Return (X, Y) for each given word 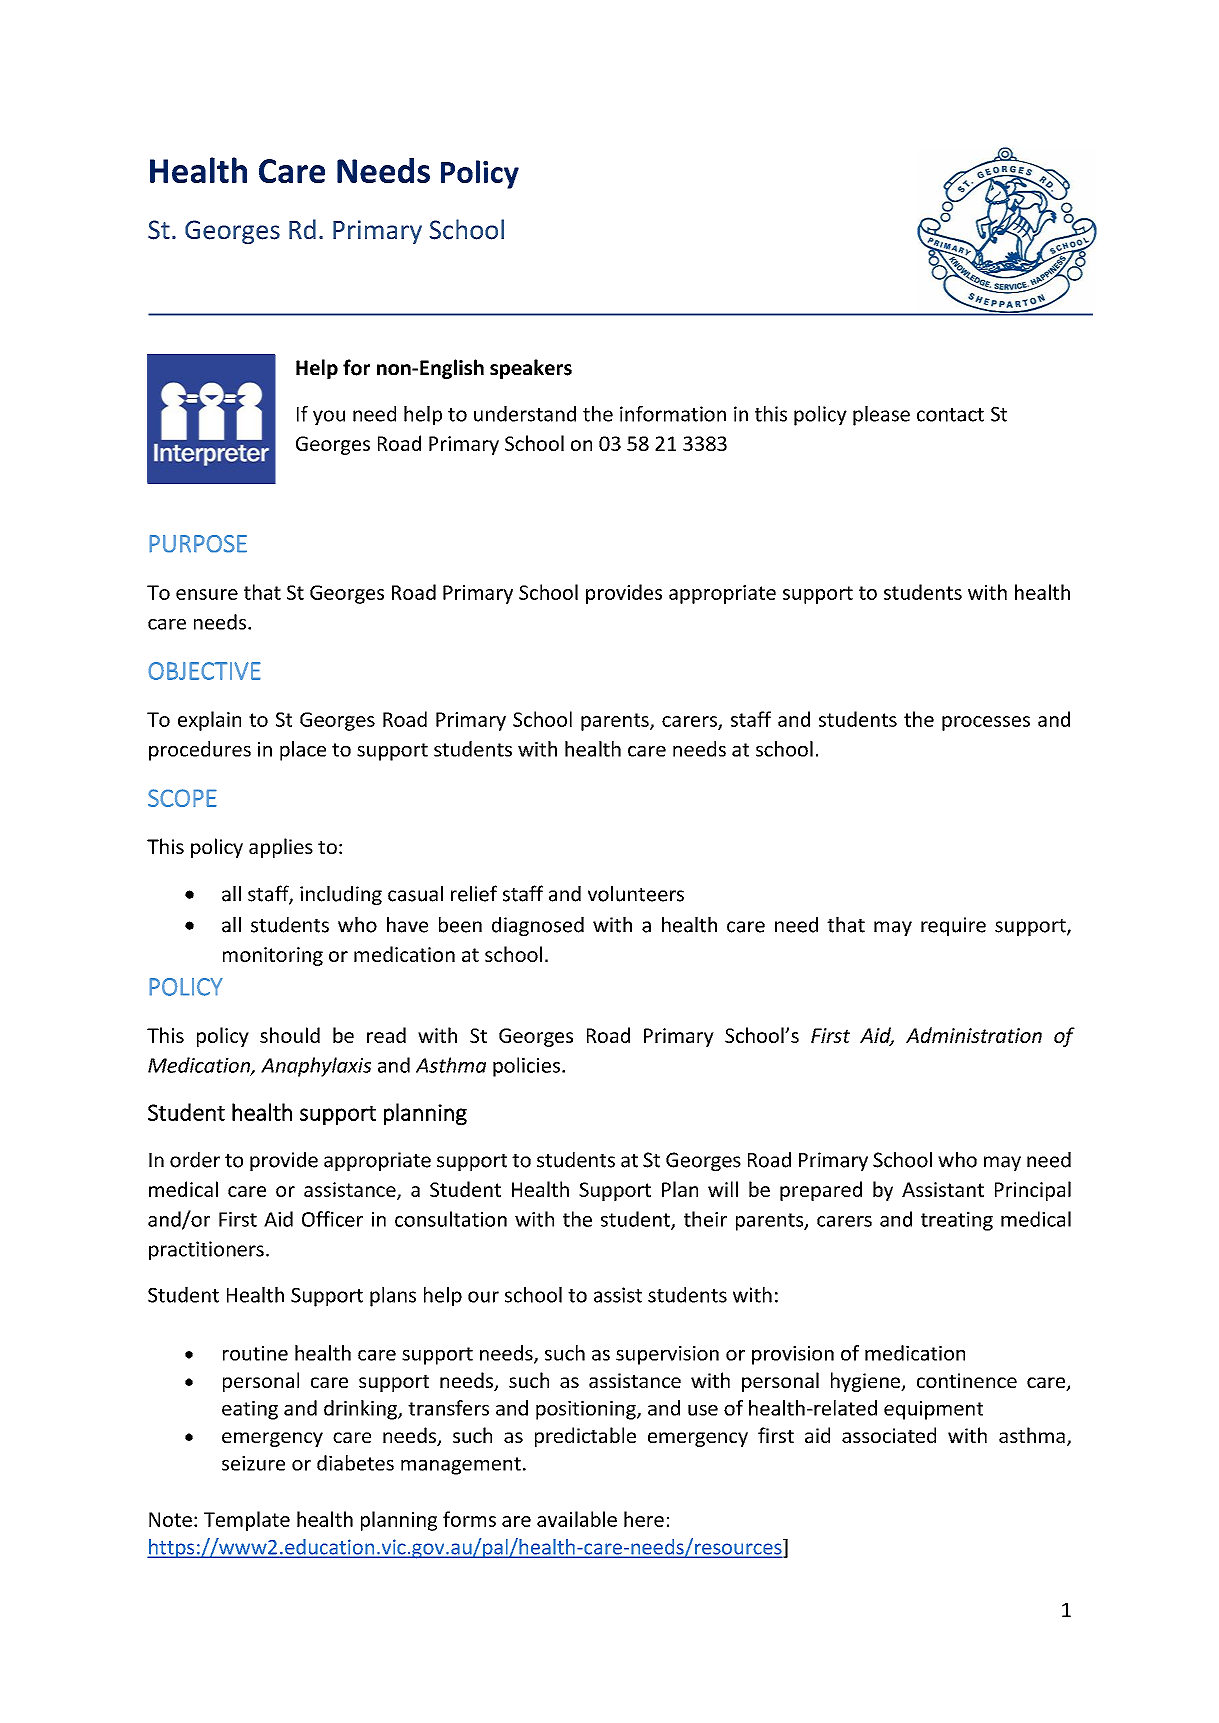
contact (950, 415)
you (329, 418)
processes (986, 723)
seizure (253, 1463)
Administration (974, 1035)
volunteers (636, 894)
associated (889, 1435)
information (673, 414)
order (195, 1160)
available (577, 1519)
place (303, 751)
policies (526, 1067)
